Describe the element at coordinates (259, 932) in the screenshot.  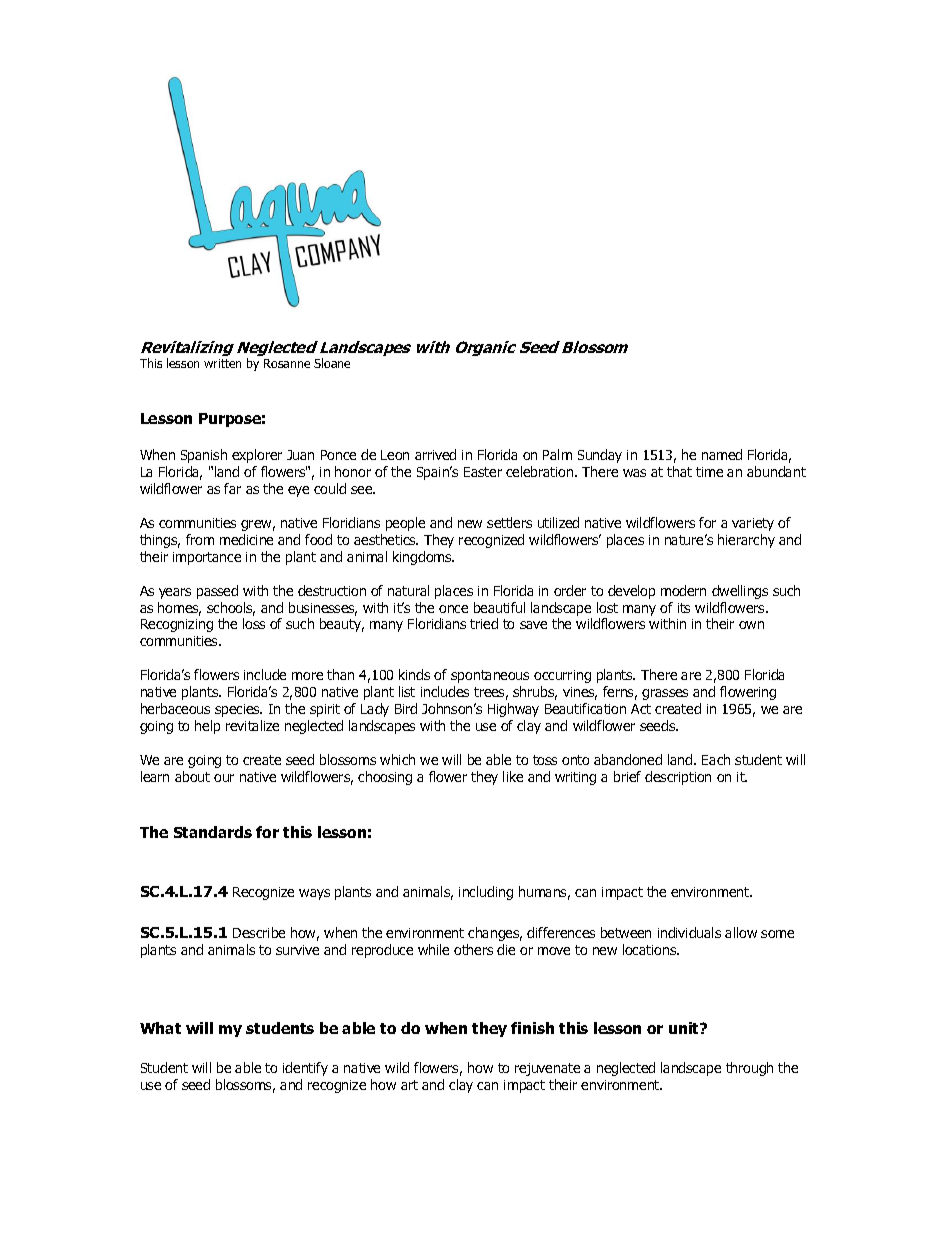
I see `Describe` at that location.
